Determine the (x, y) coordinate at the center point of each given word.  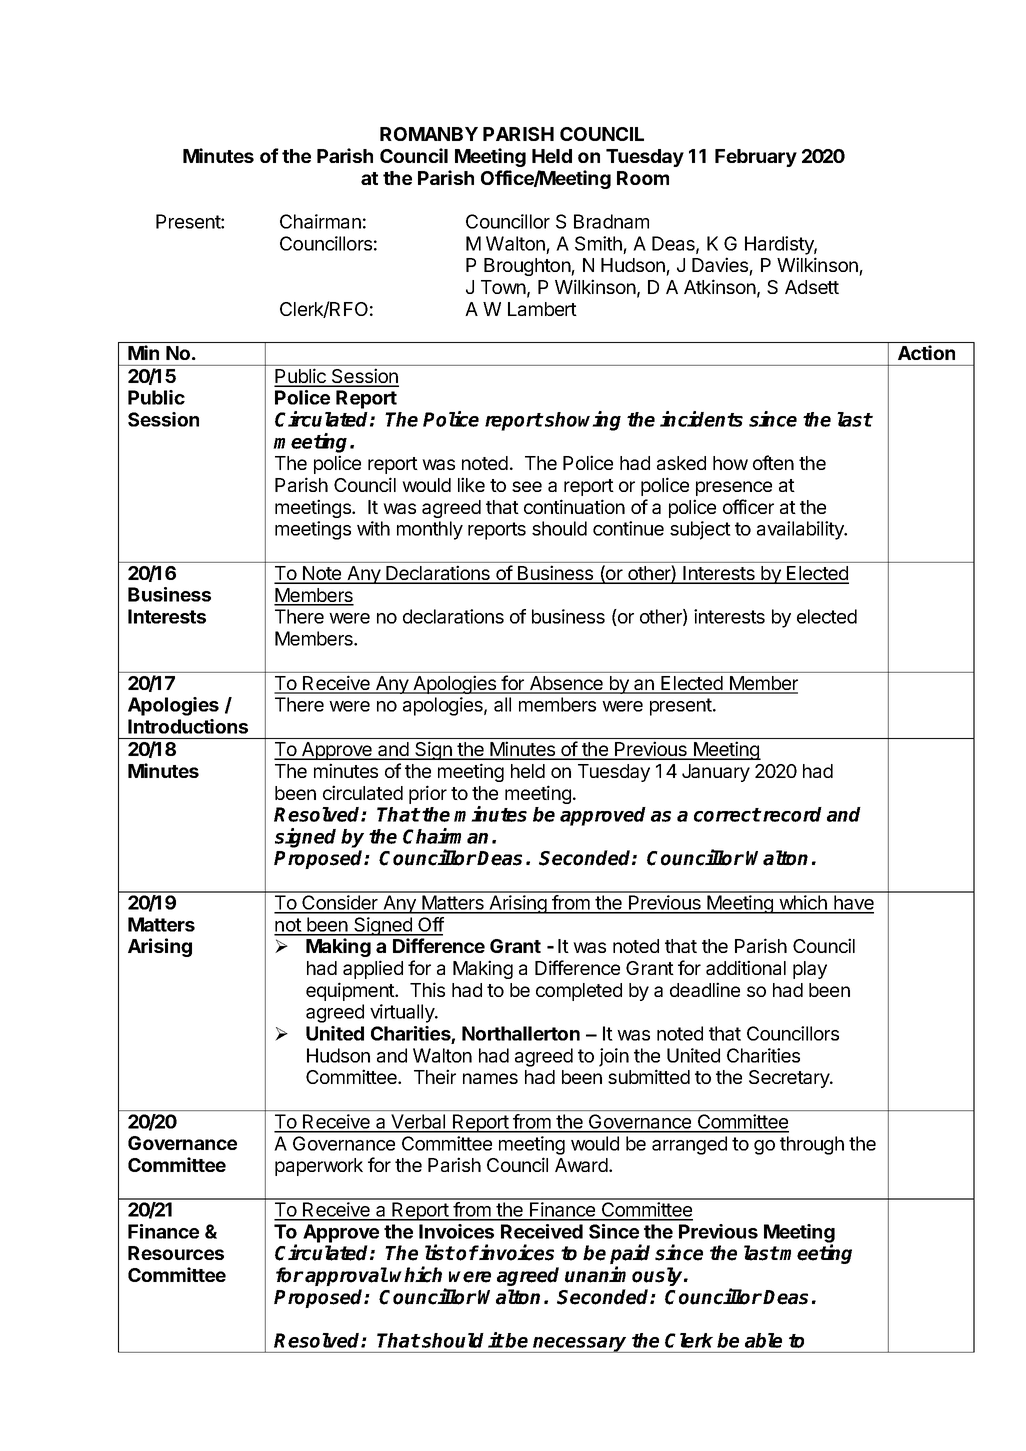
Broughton (528, 267)
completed (579, 992)
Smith (599, 245)
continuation (574, 506)
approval (346, 1276)
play (810, 970)
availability (801, 530)
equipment (351, 991)
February (756, 158)
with (373, 528)
